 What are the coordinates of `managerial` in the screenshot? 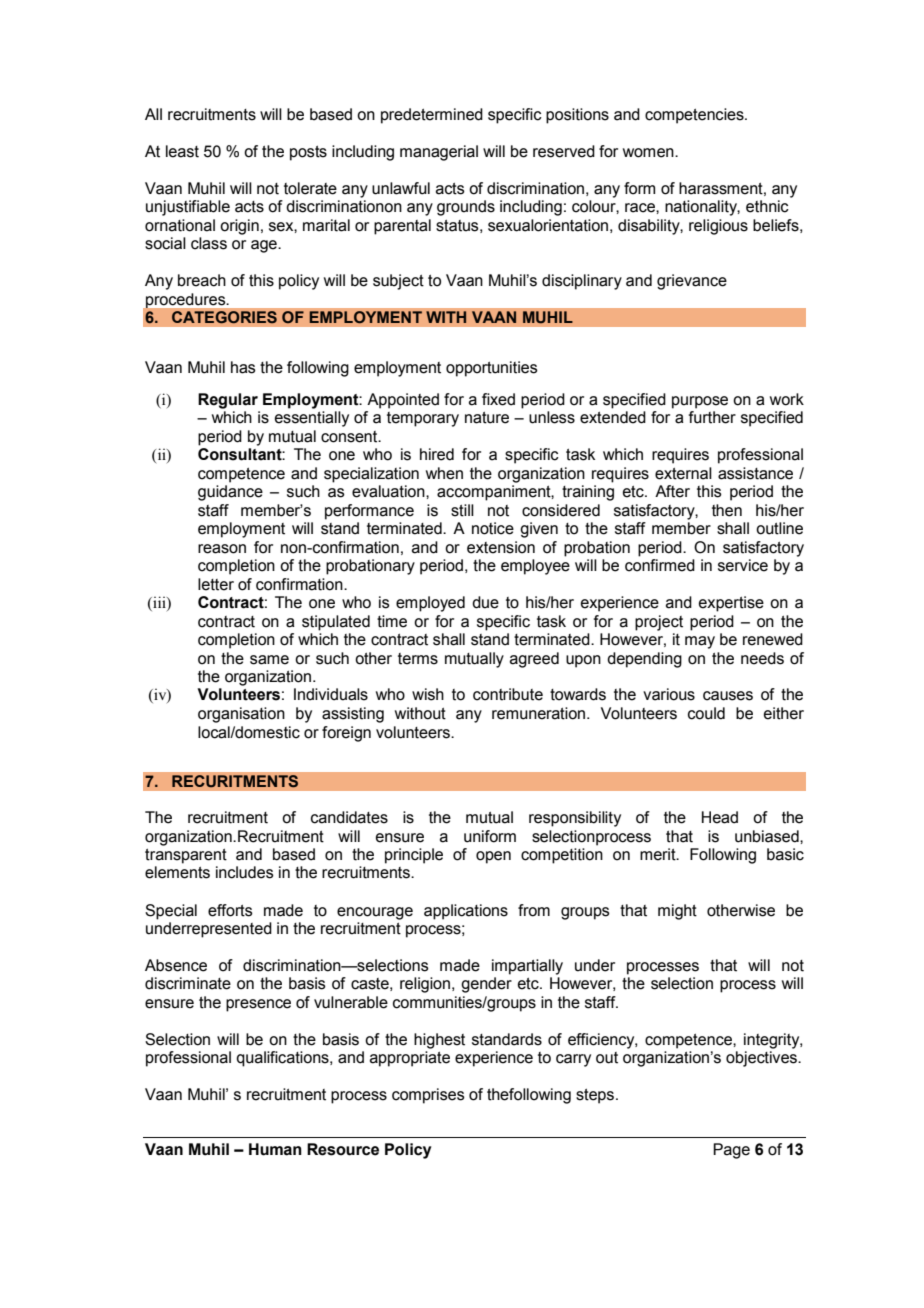 It's located at (439, 153).
